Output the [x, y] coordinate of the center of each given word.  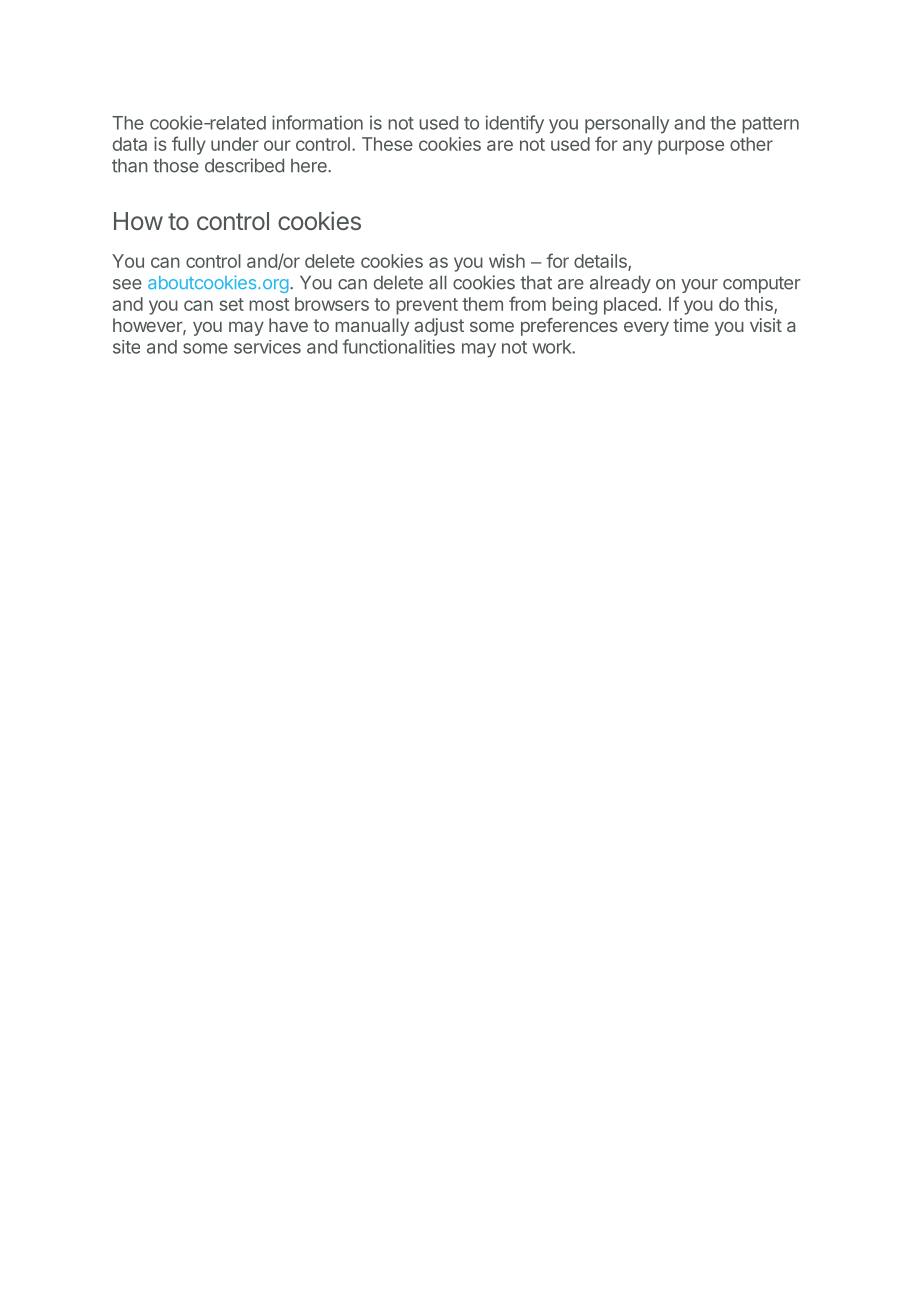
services [267, 347]
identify [515, 124]
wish [507, 261]
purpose [691, 147]
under [235, 144]
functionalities [399, 346]
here [310, 166]
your [699, 286]
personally [627, 125]
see [127, 284]
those [176, 165]
